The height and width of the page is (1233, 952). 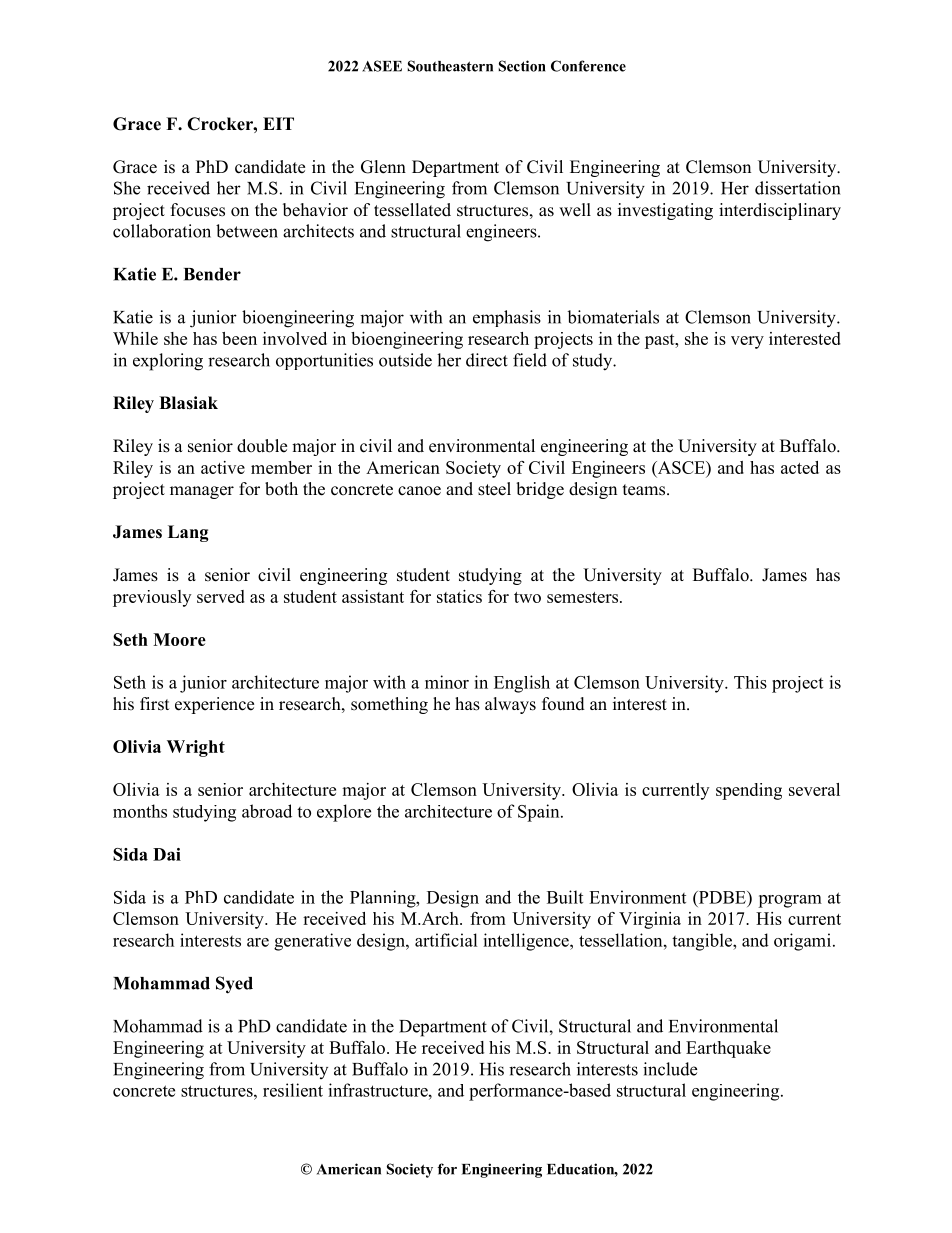 I want to click on EIT, so click(x=278, y=123).
